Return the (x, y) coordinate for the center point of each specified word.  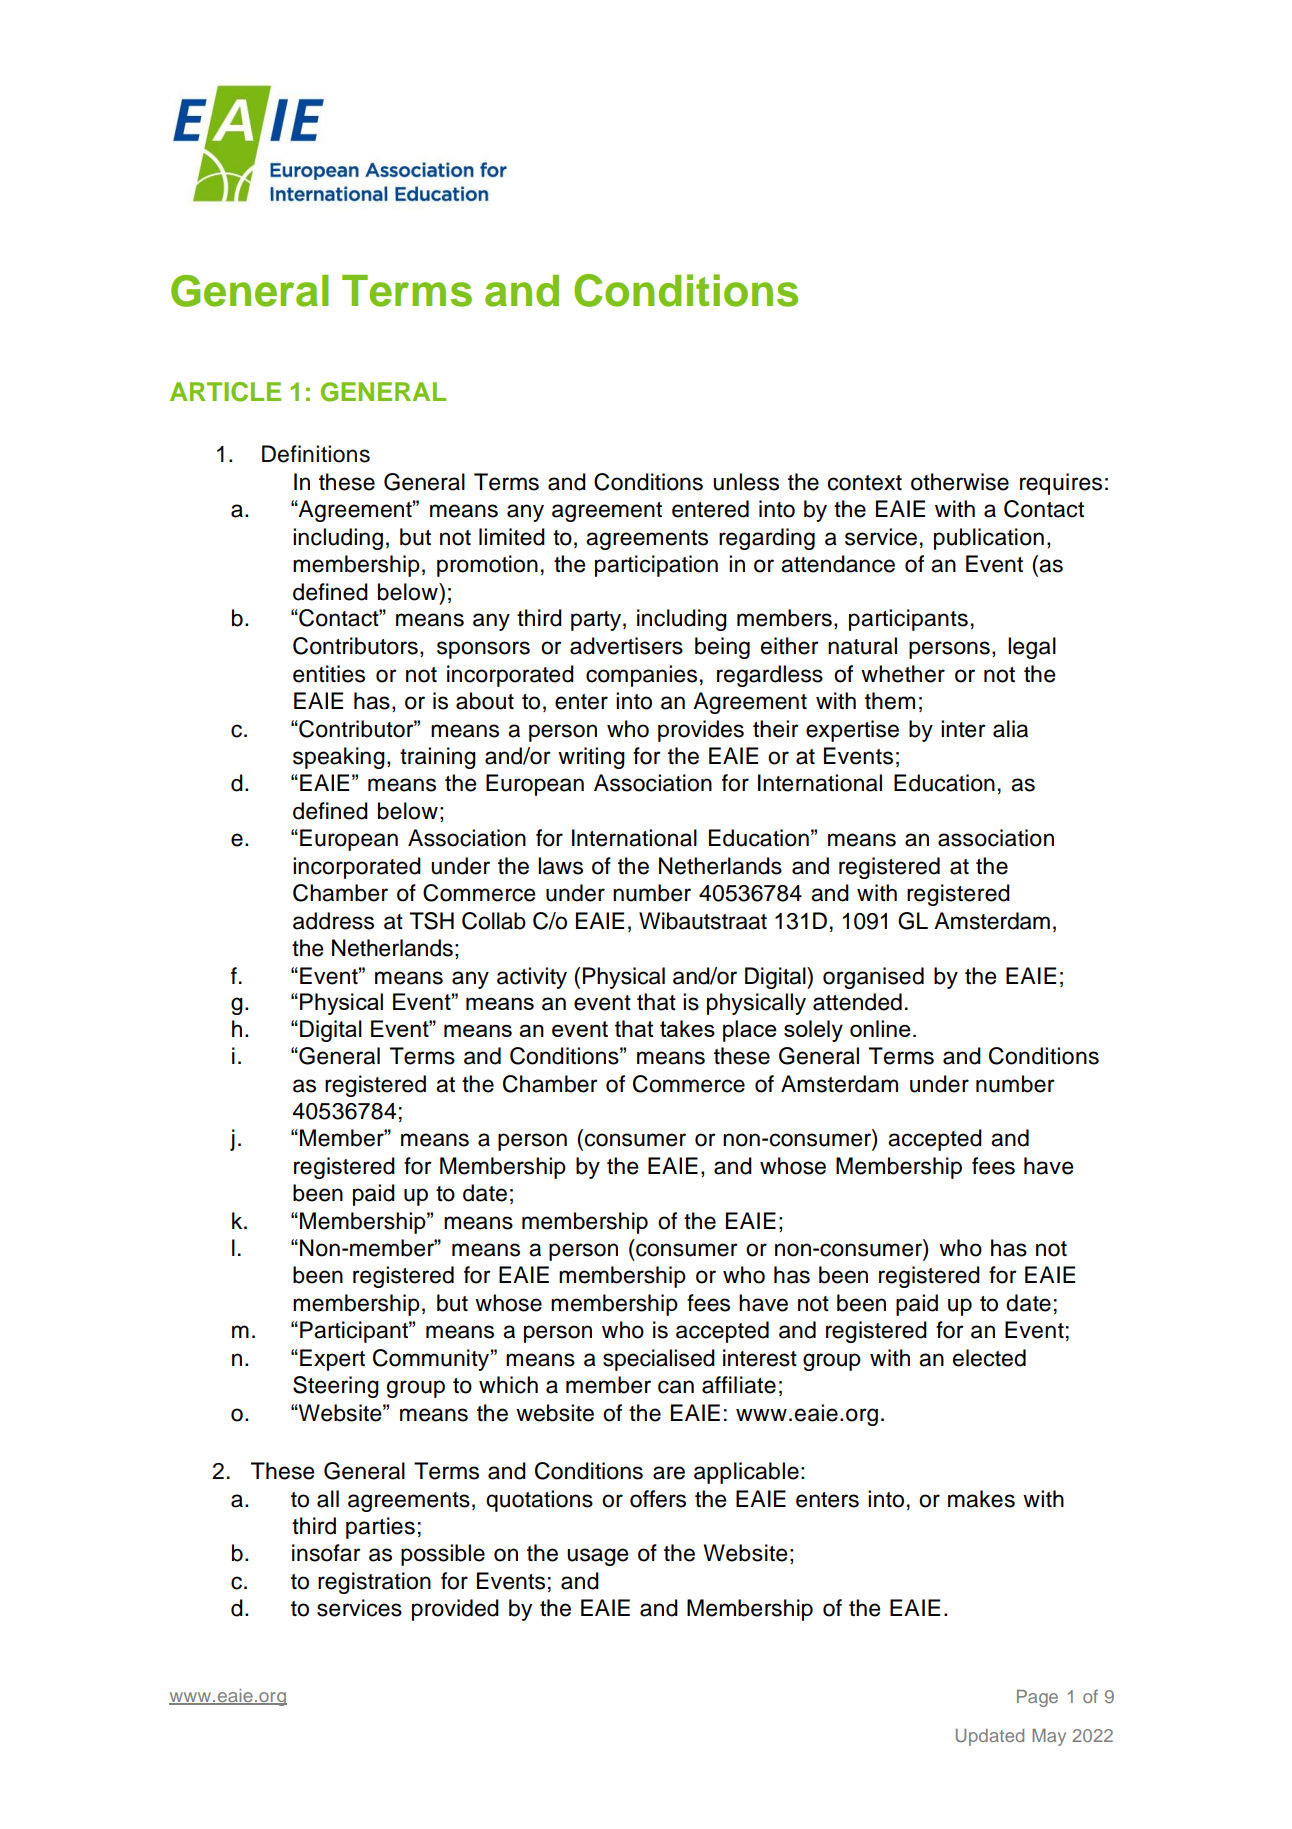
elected (989, 1358)
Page (1037, 1698)
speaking (339, 758)
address (333, 921)
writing (591, 758)
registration (374, 1583)
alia (1010, 729)
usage (598, 1557)
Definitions (316, 454)
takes (687, 1028)
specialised (659, 1360)
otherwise (960, 482)
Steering (336, 1387)
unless (746, 482)
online (880, 1028)
